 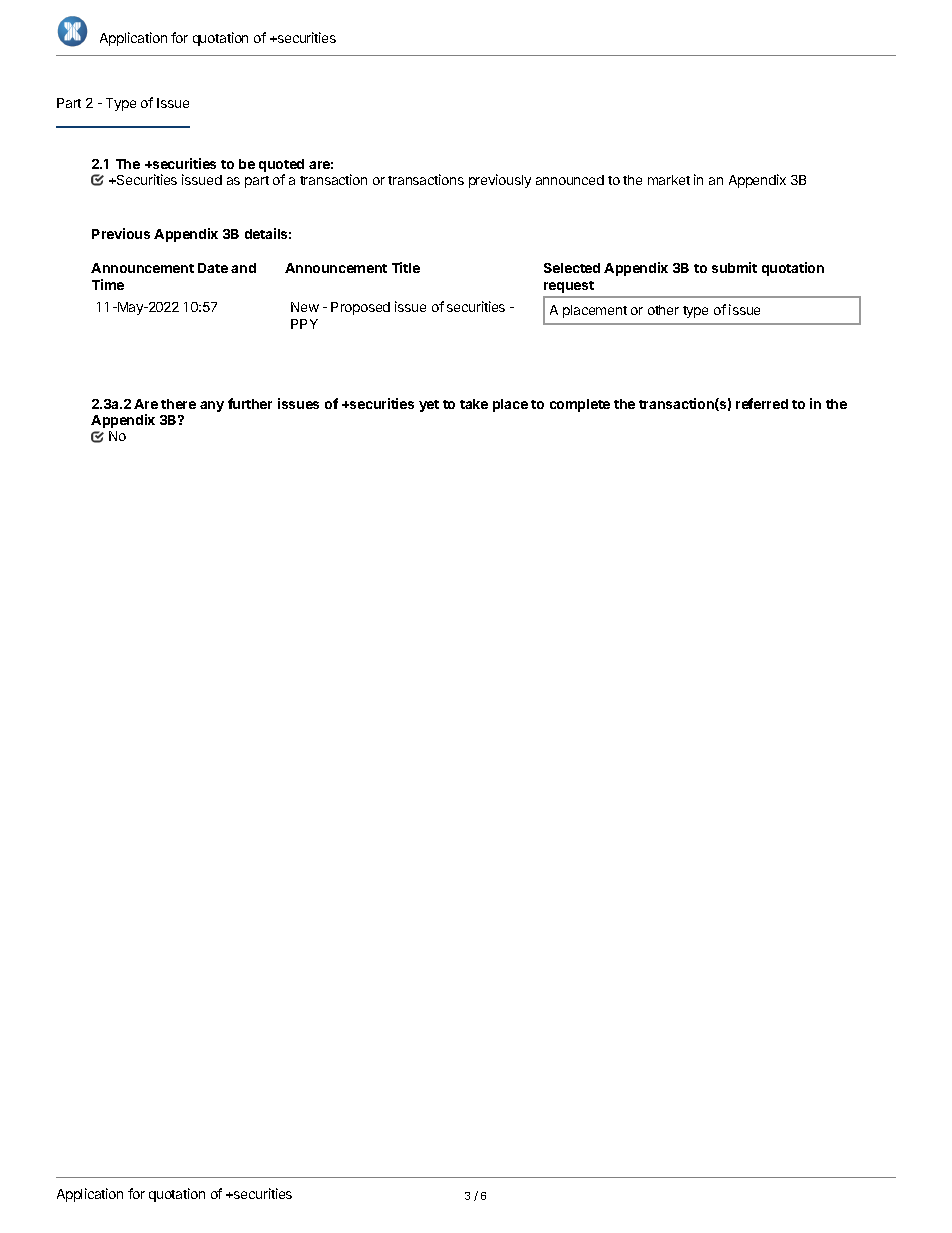 I want to click on Proposed, so click(x=360, y=308).
